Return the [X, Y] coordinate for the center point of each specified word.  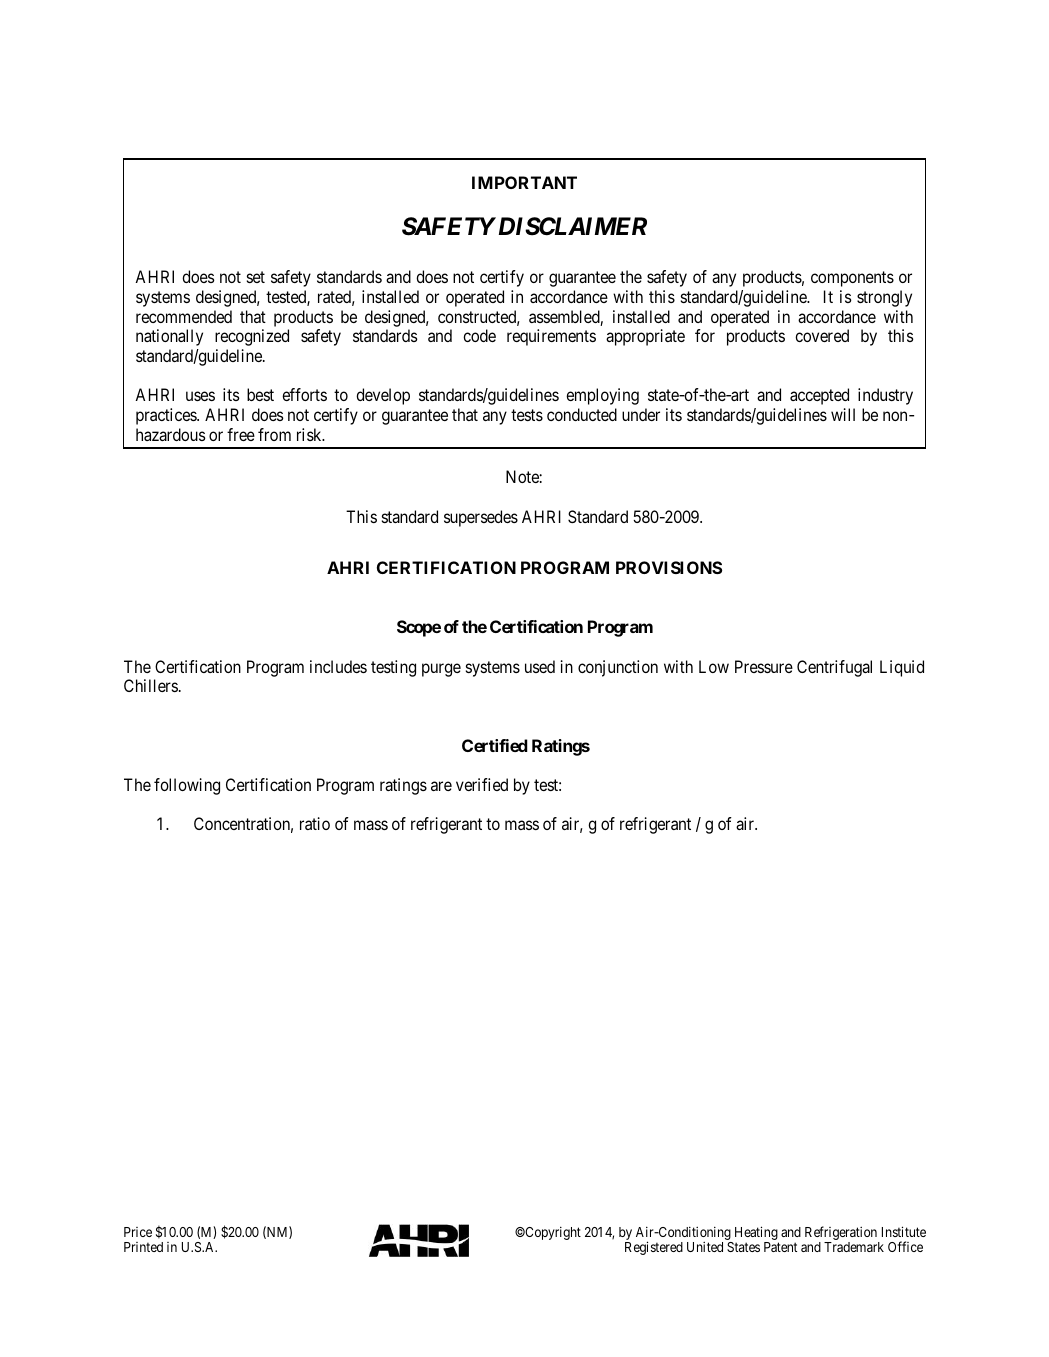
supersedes [481, 518]
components [852, 279]
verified [482, 784]
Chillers [151, 685]
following [187, 786]
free [241, 434]
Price [138, 1232]
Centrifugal [834, 668]
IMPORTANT [524, 182]
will [843, 414]
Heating [755, 1234]
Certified [495, 745]
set [256, 277]
